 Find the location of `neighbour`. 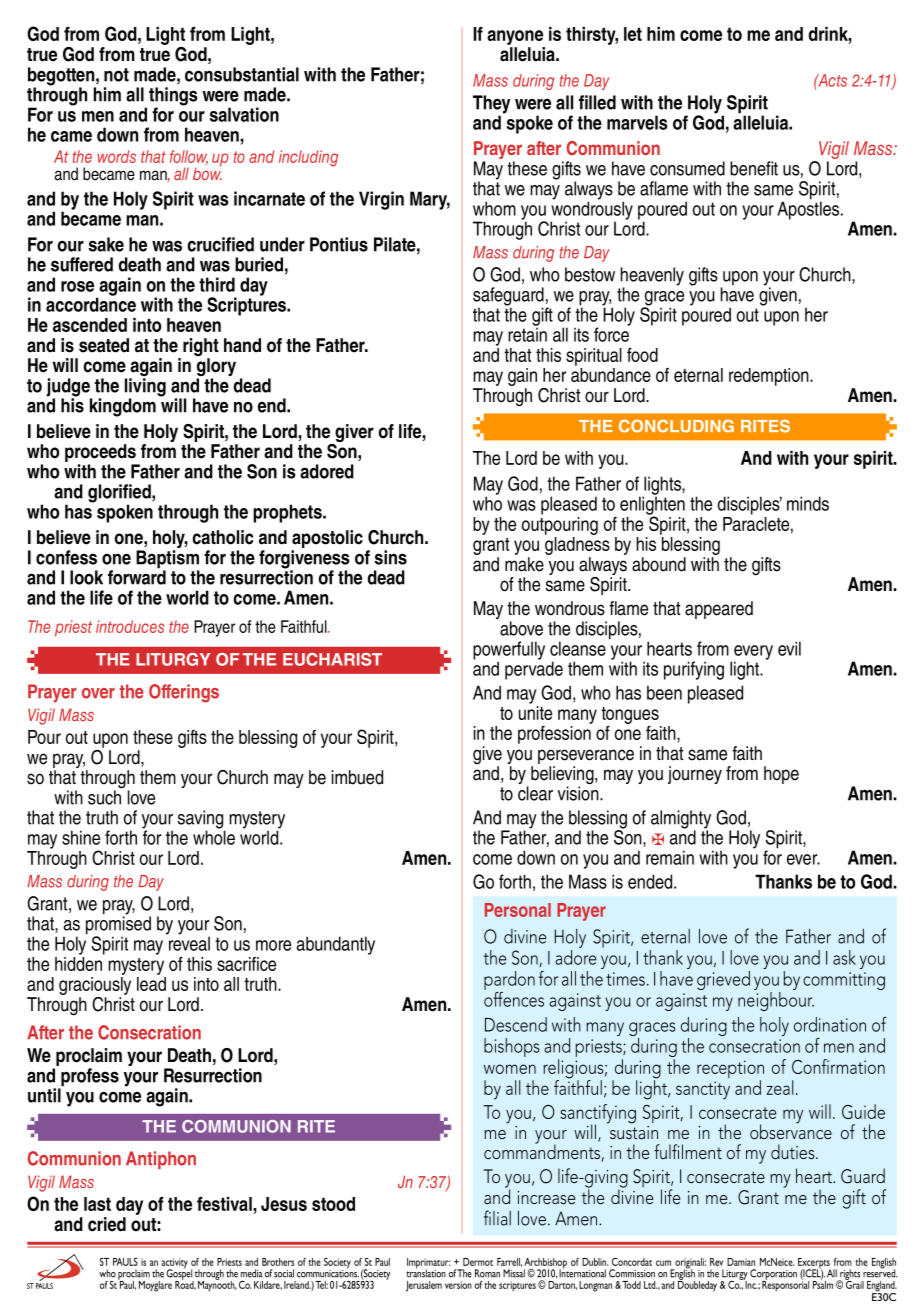

neighbour is located at coordinates (776, 1001).
